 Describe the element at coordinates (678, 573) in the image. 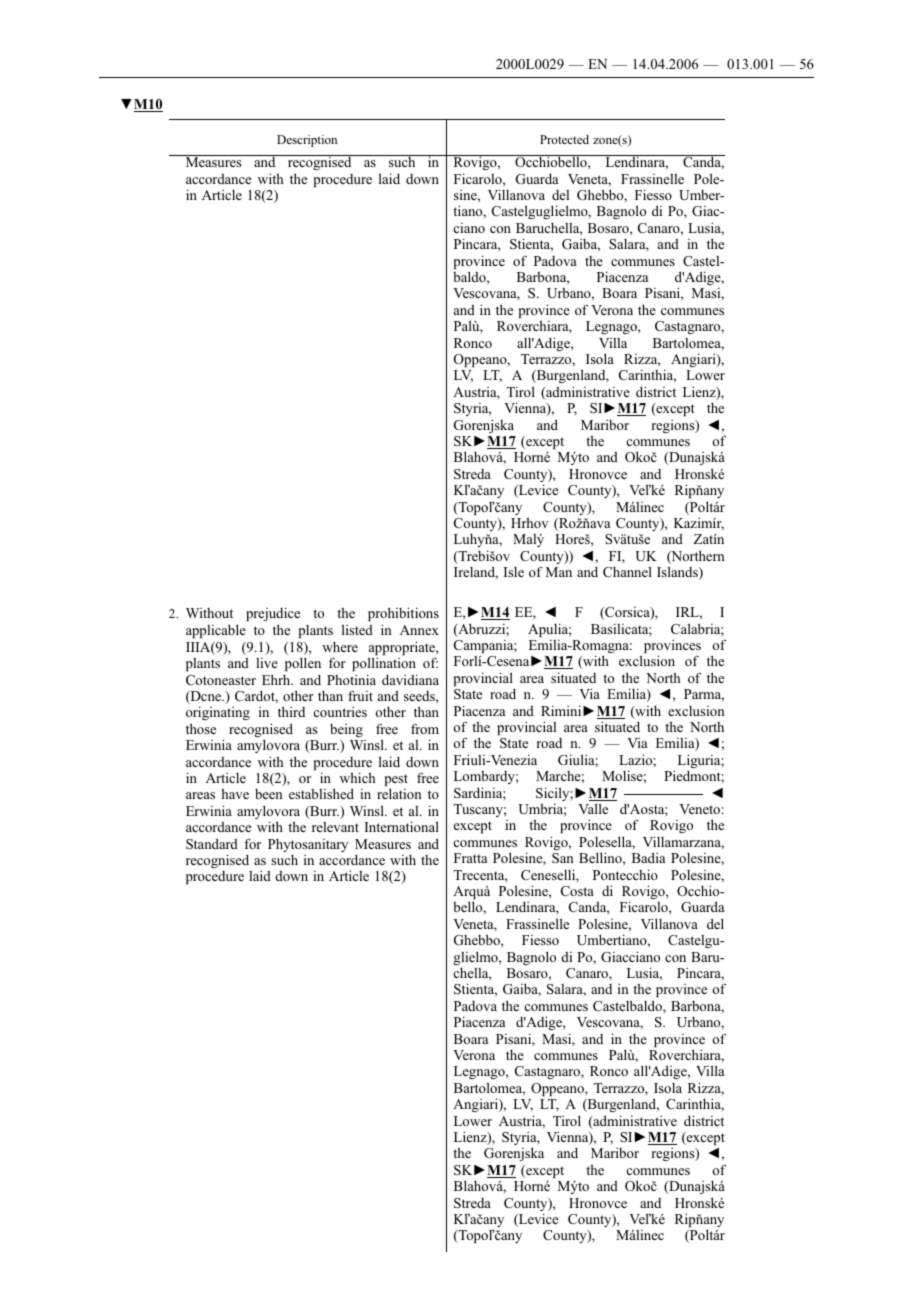

I see `Islands` at that location.
